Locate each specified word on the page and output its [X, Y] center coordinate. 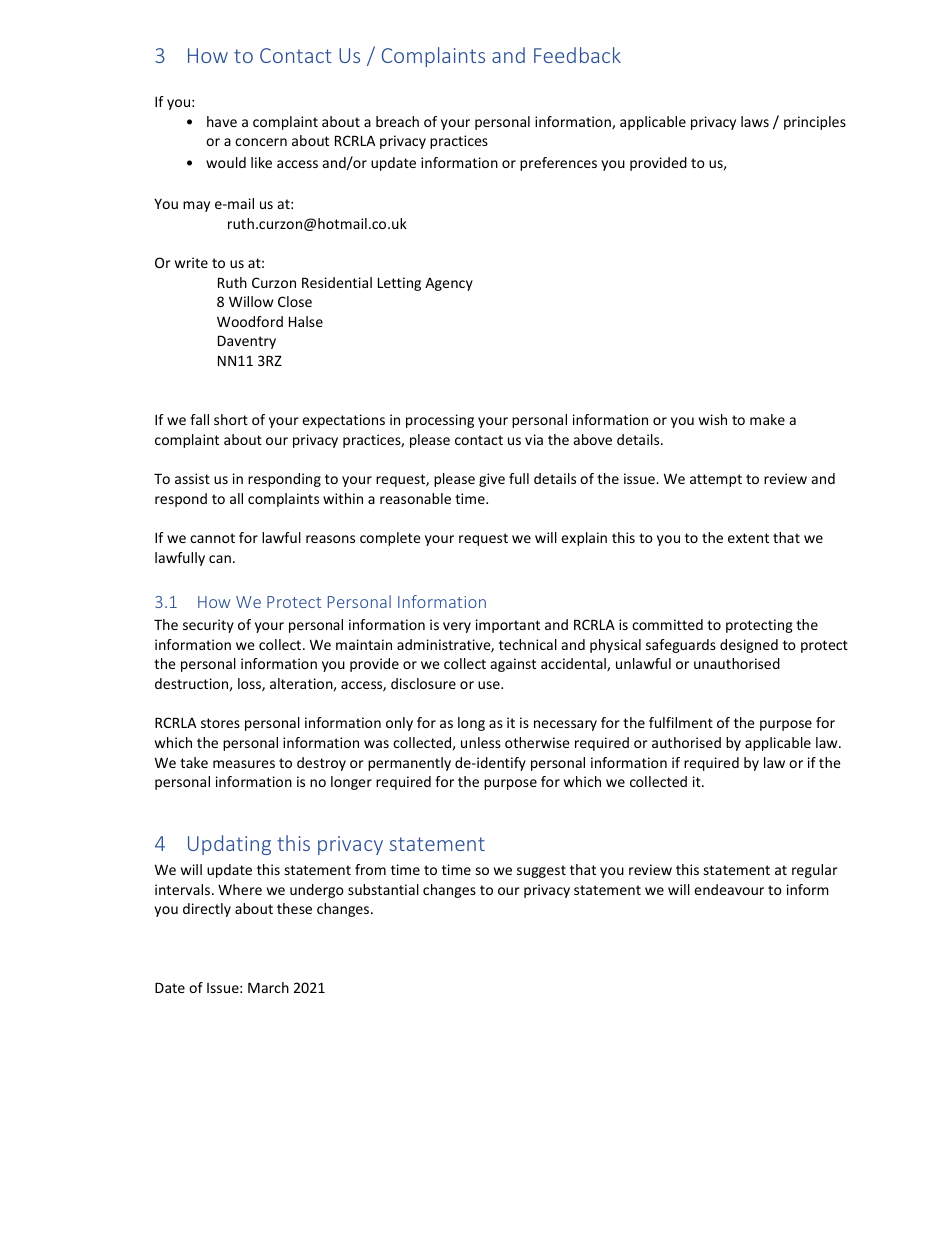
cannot [212, 538]
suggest [541, 871]
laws [755, 121]
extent [748, 538]
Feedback [577, 55]
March [268, 987]
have [222, 121]
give [492, 480]
